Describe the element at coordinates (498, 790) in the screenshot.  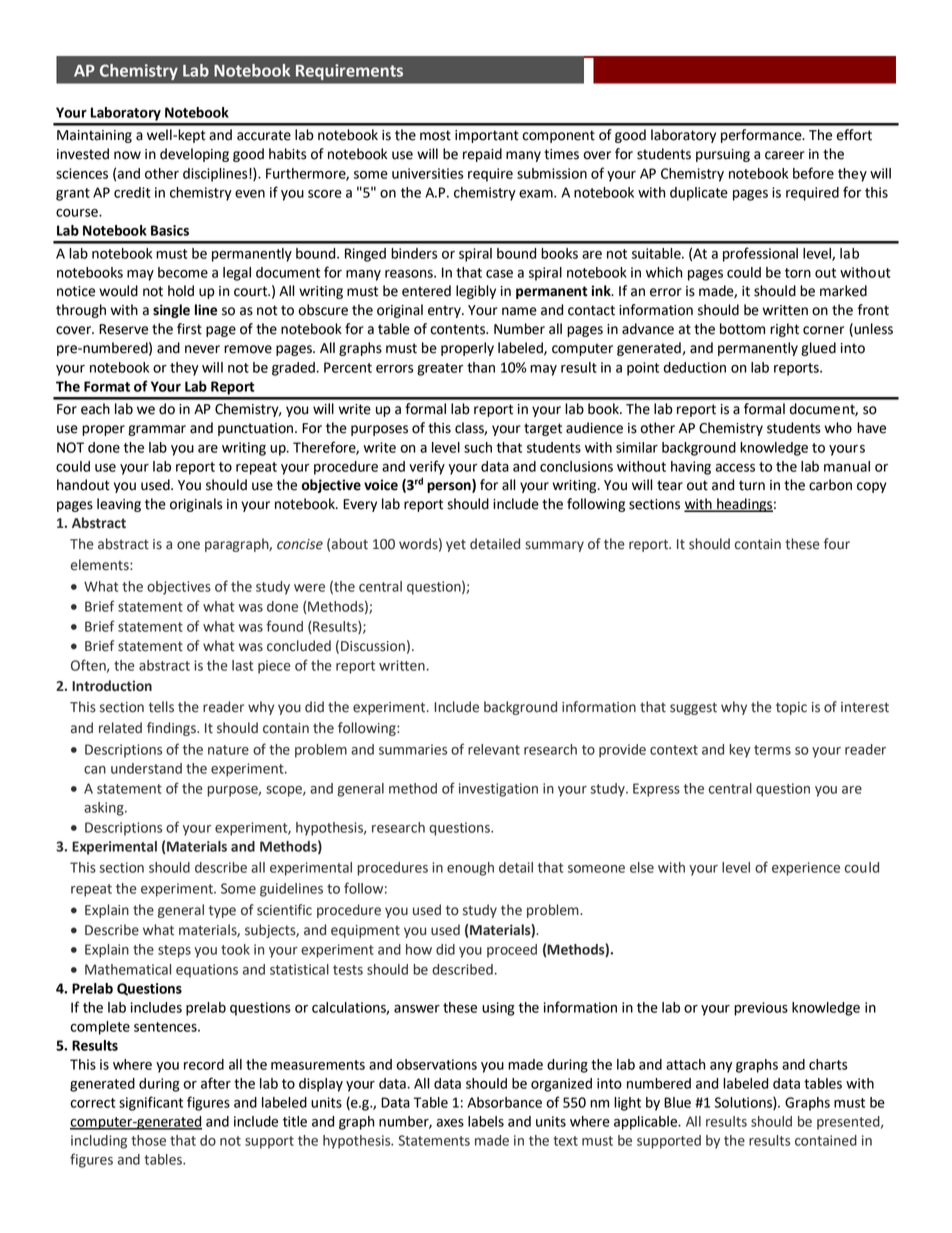
I see `investigation` at that location.
